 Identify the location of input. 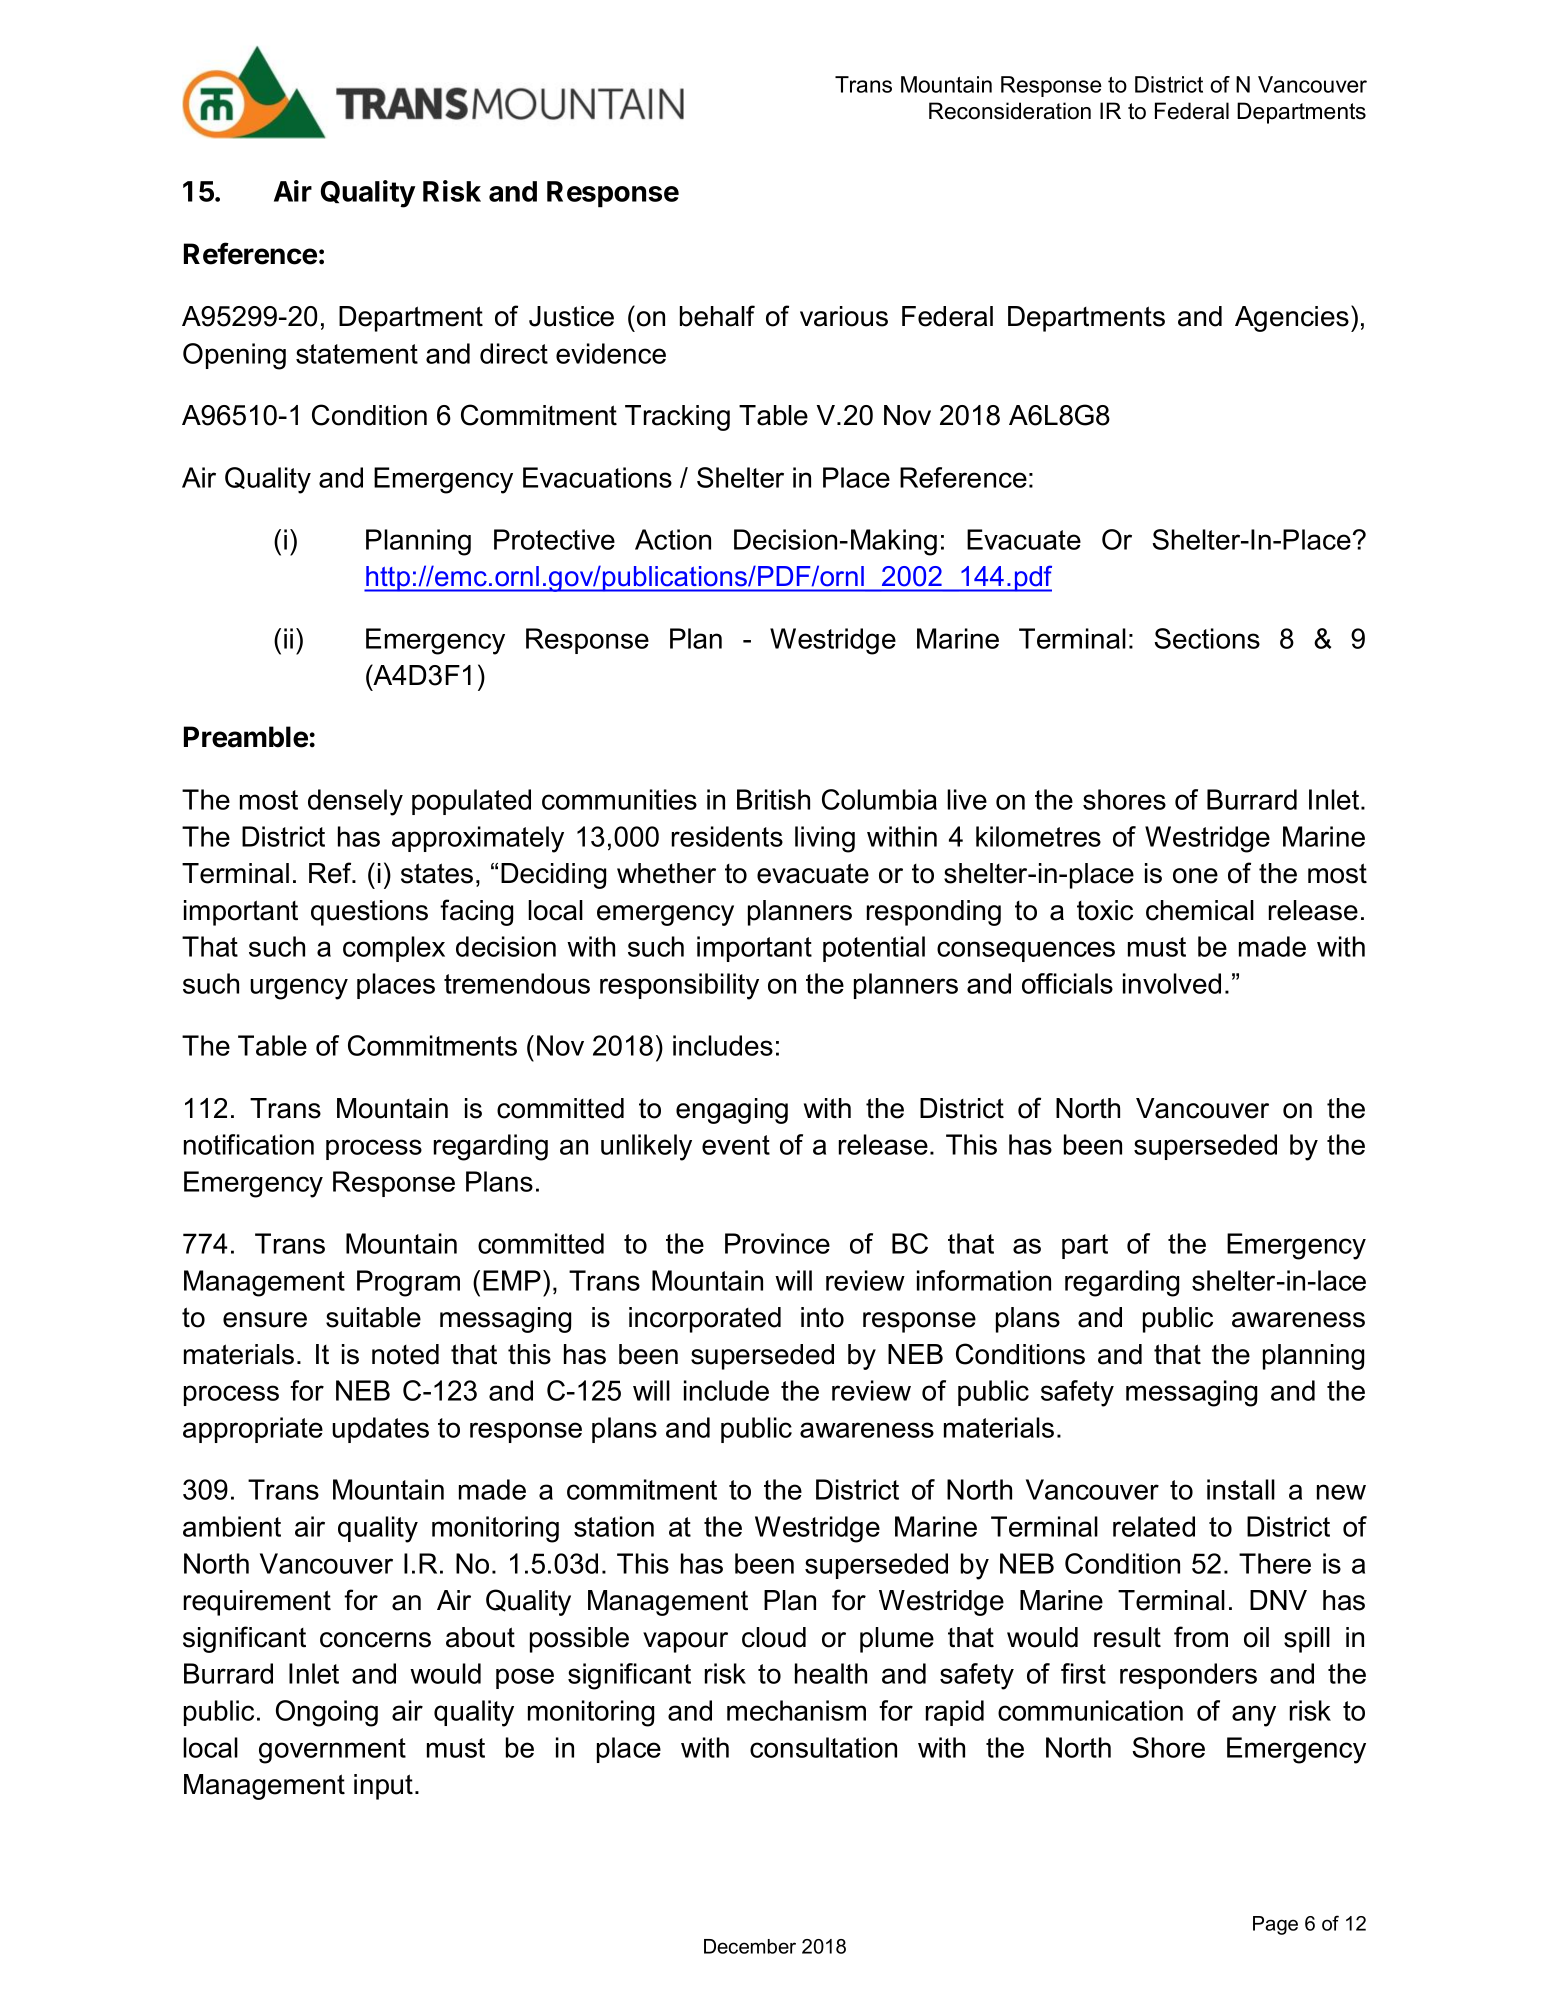
(383, 1787).
